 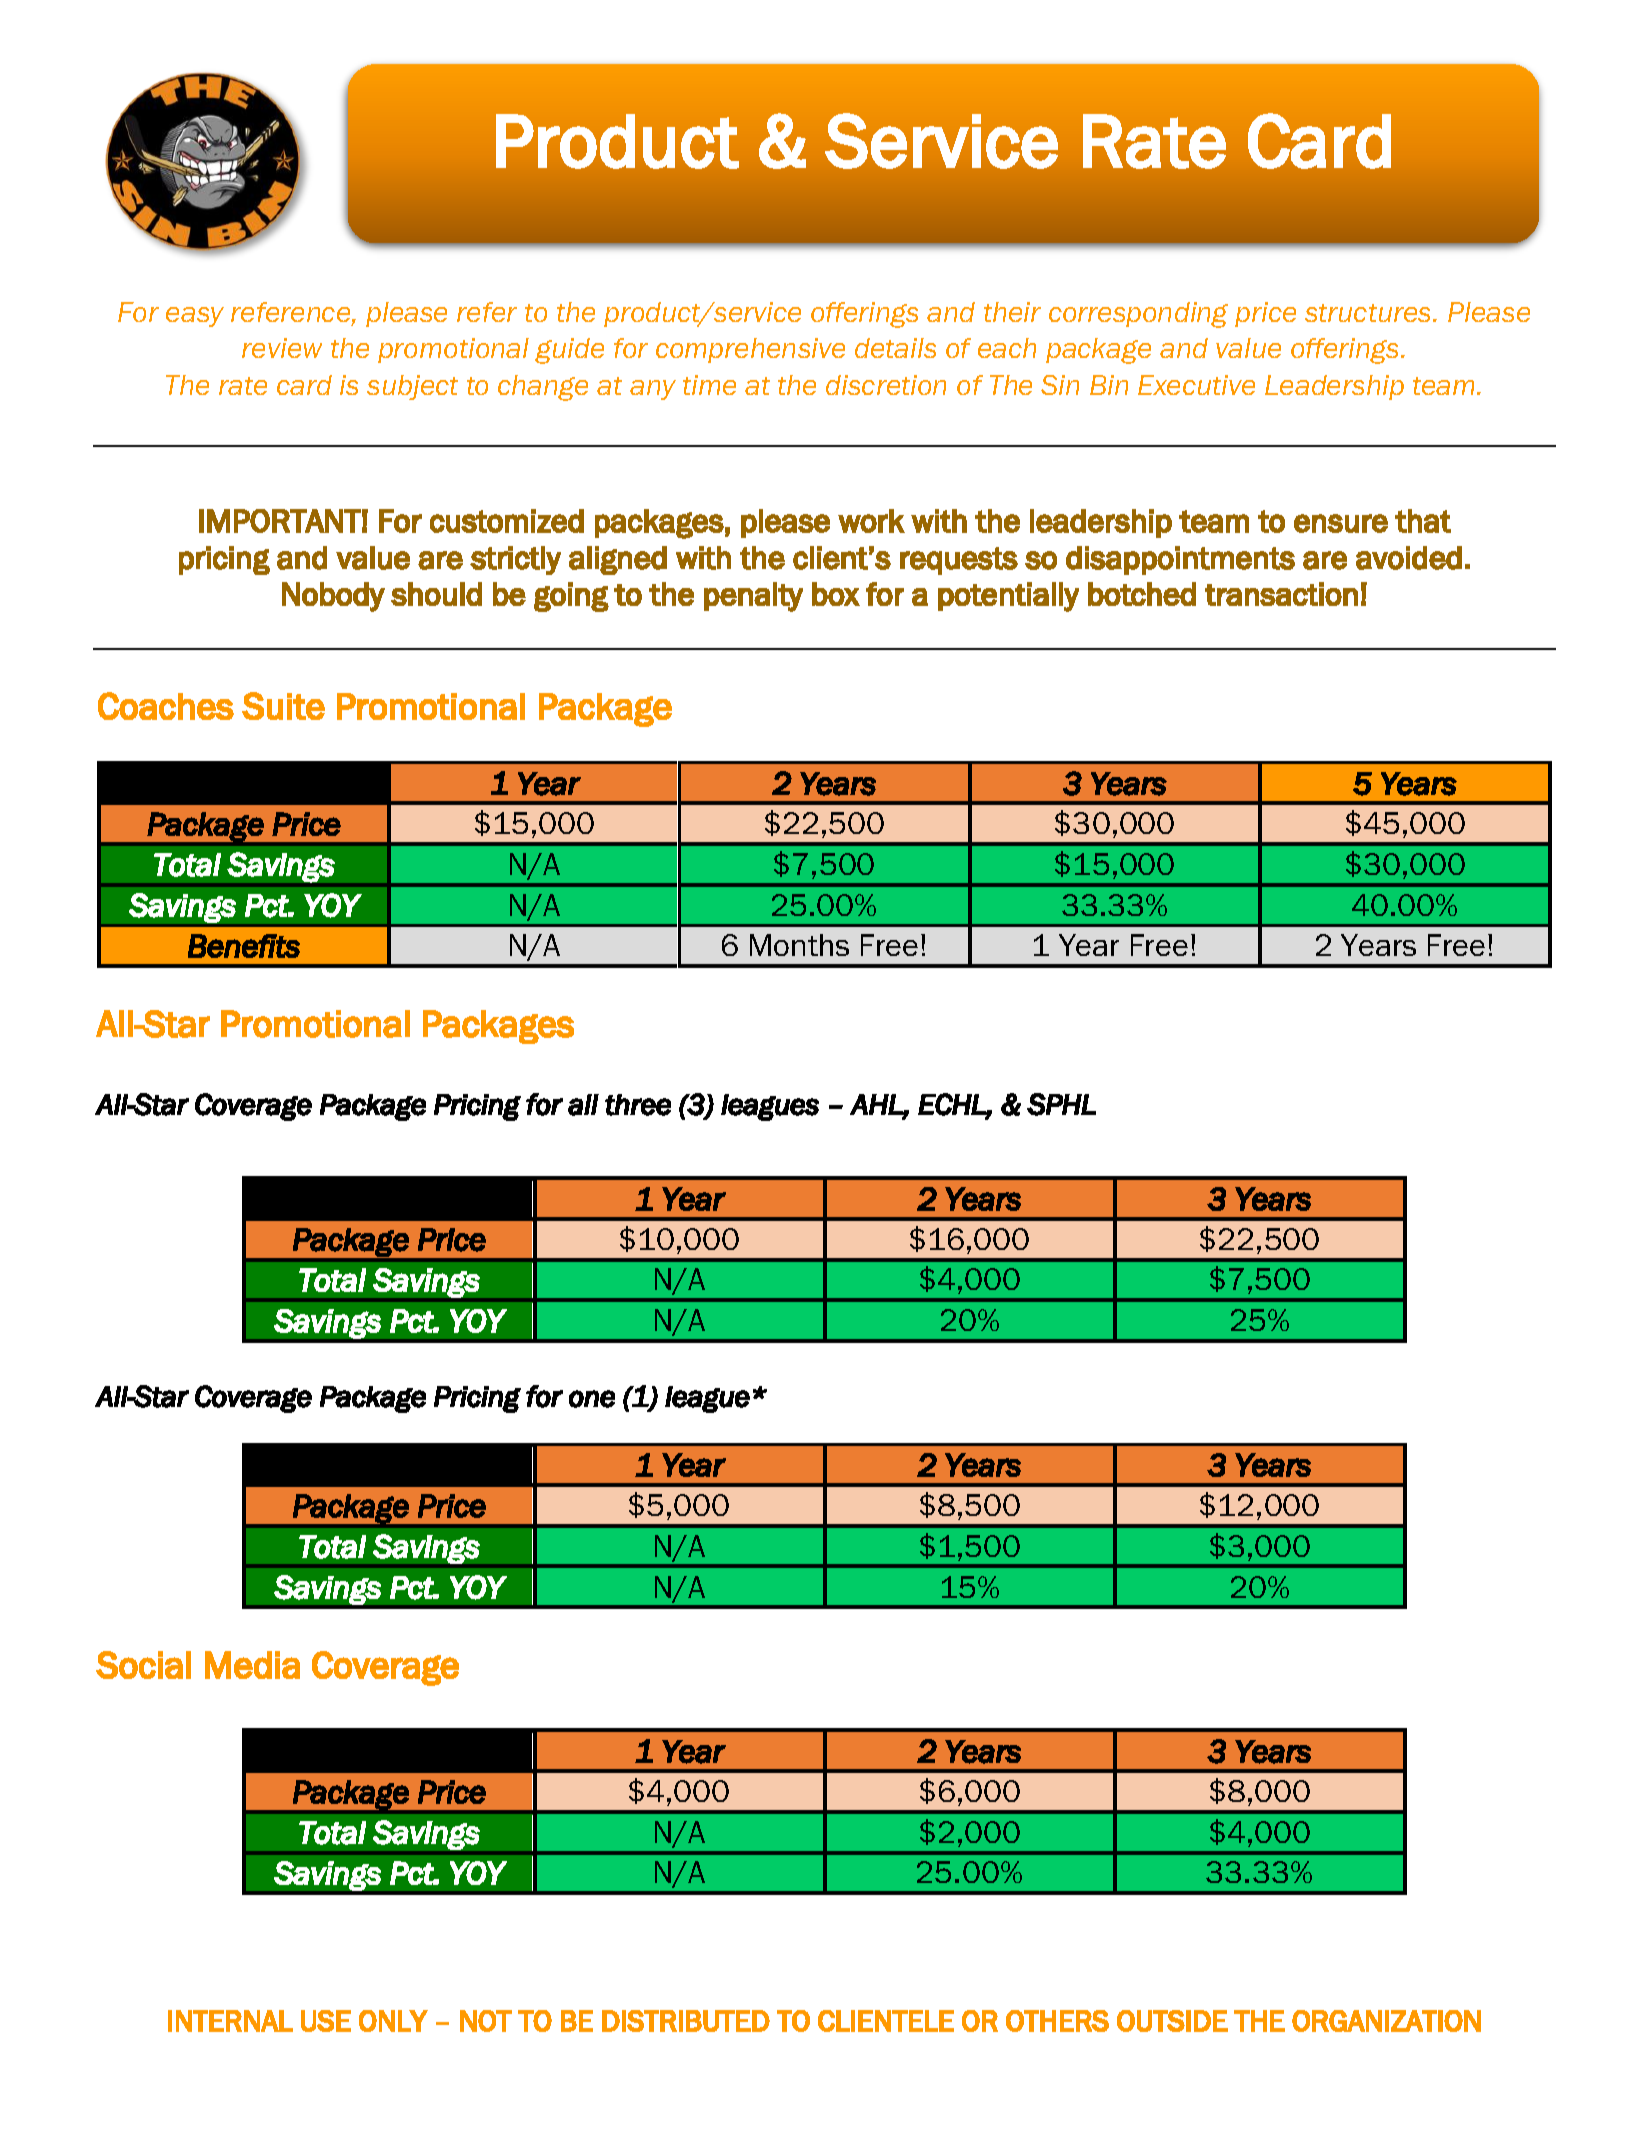 I want to click on review, so click(x=282, y=348).
